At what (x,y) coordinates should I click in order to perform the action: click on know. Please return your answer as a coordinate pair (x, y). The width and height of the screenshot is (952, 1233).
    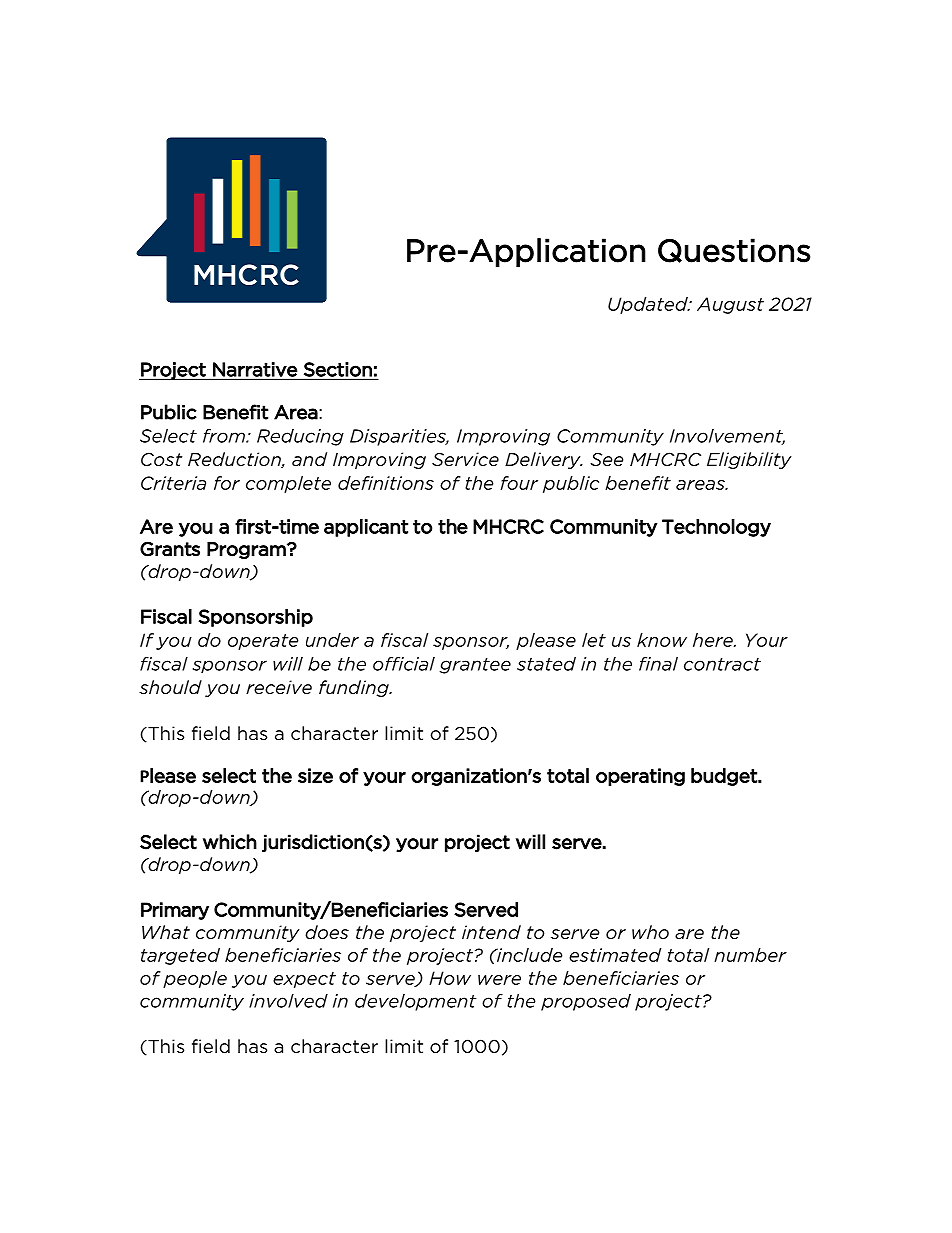
    Looking at the image, I should click on (662, 640).
